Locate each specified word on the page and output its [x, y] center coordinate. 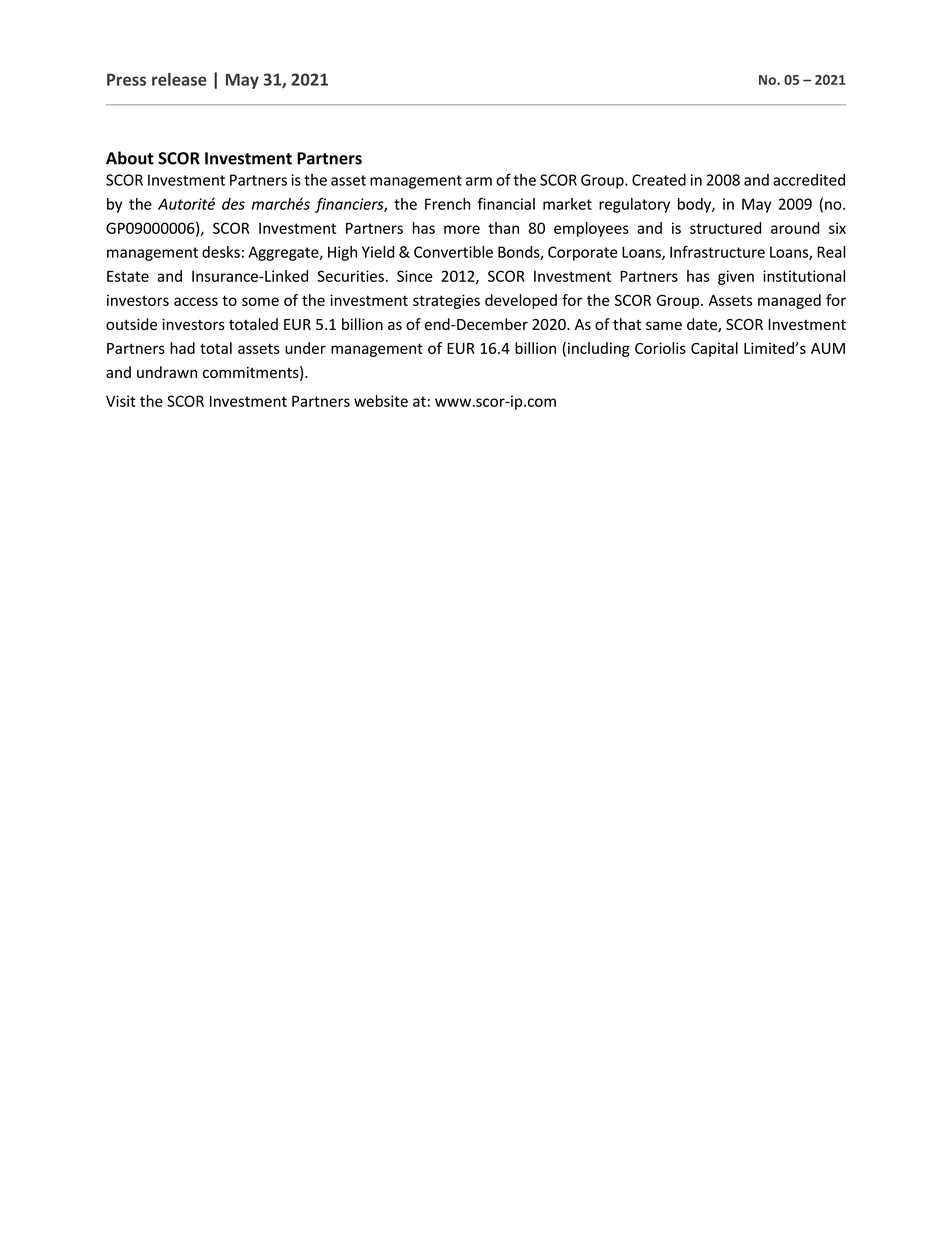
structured [725, 228]
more [462, 229]
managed [789, 301]
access [196, 301]
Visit [121, 401]
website [381, 401]
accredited [809, 180]
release [179, 79]
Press [126, 79]
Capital [714, 349]
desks [221, 252]
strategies [446, 301]
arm [479, 181]
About [130, 158]
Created [659, 180]
